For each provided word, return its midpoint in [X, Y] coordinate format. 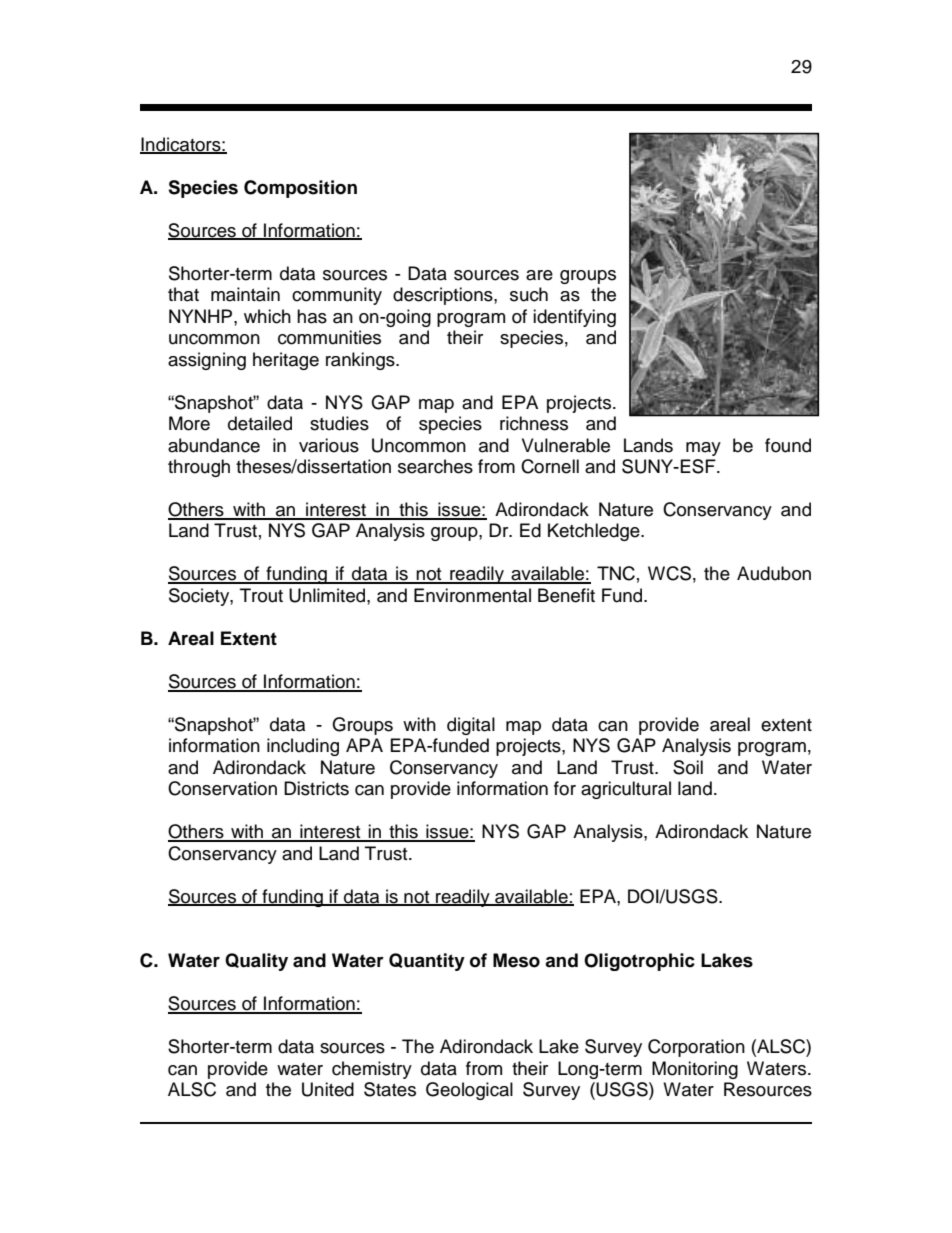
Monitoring [695, 1070]
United [328, 1089]
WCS [669, 573]
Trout [261, 595]
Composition [300, 189]
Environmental [472, 595]
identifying [574, 318]
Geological [469, 1091]
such [529, 294]
